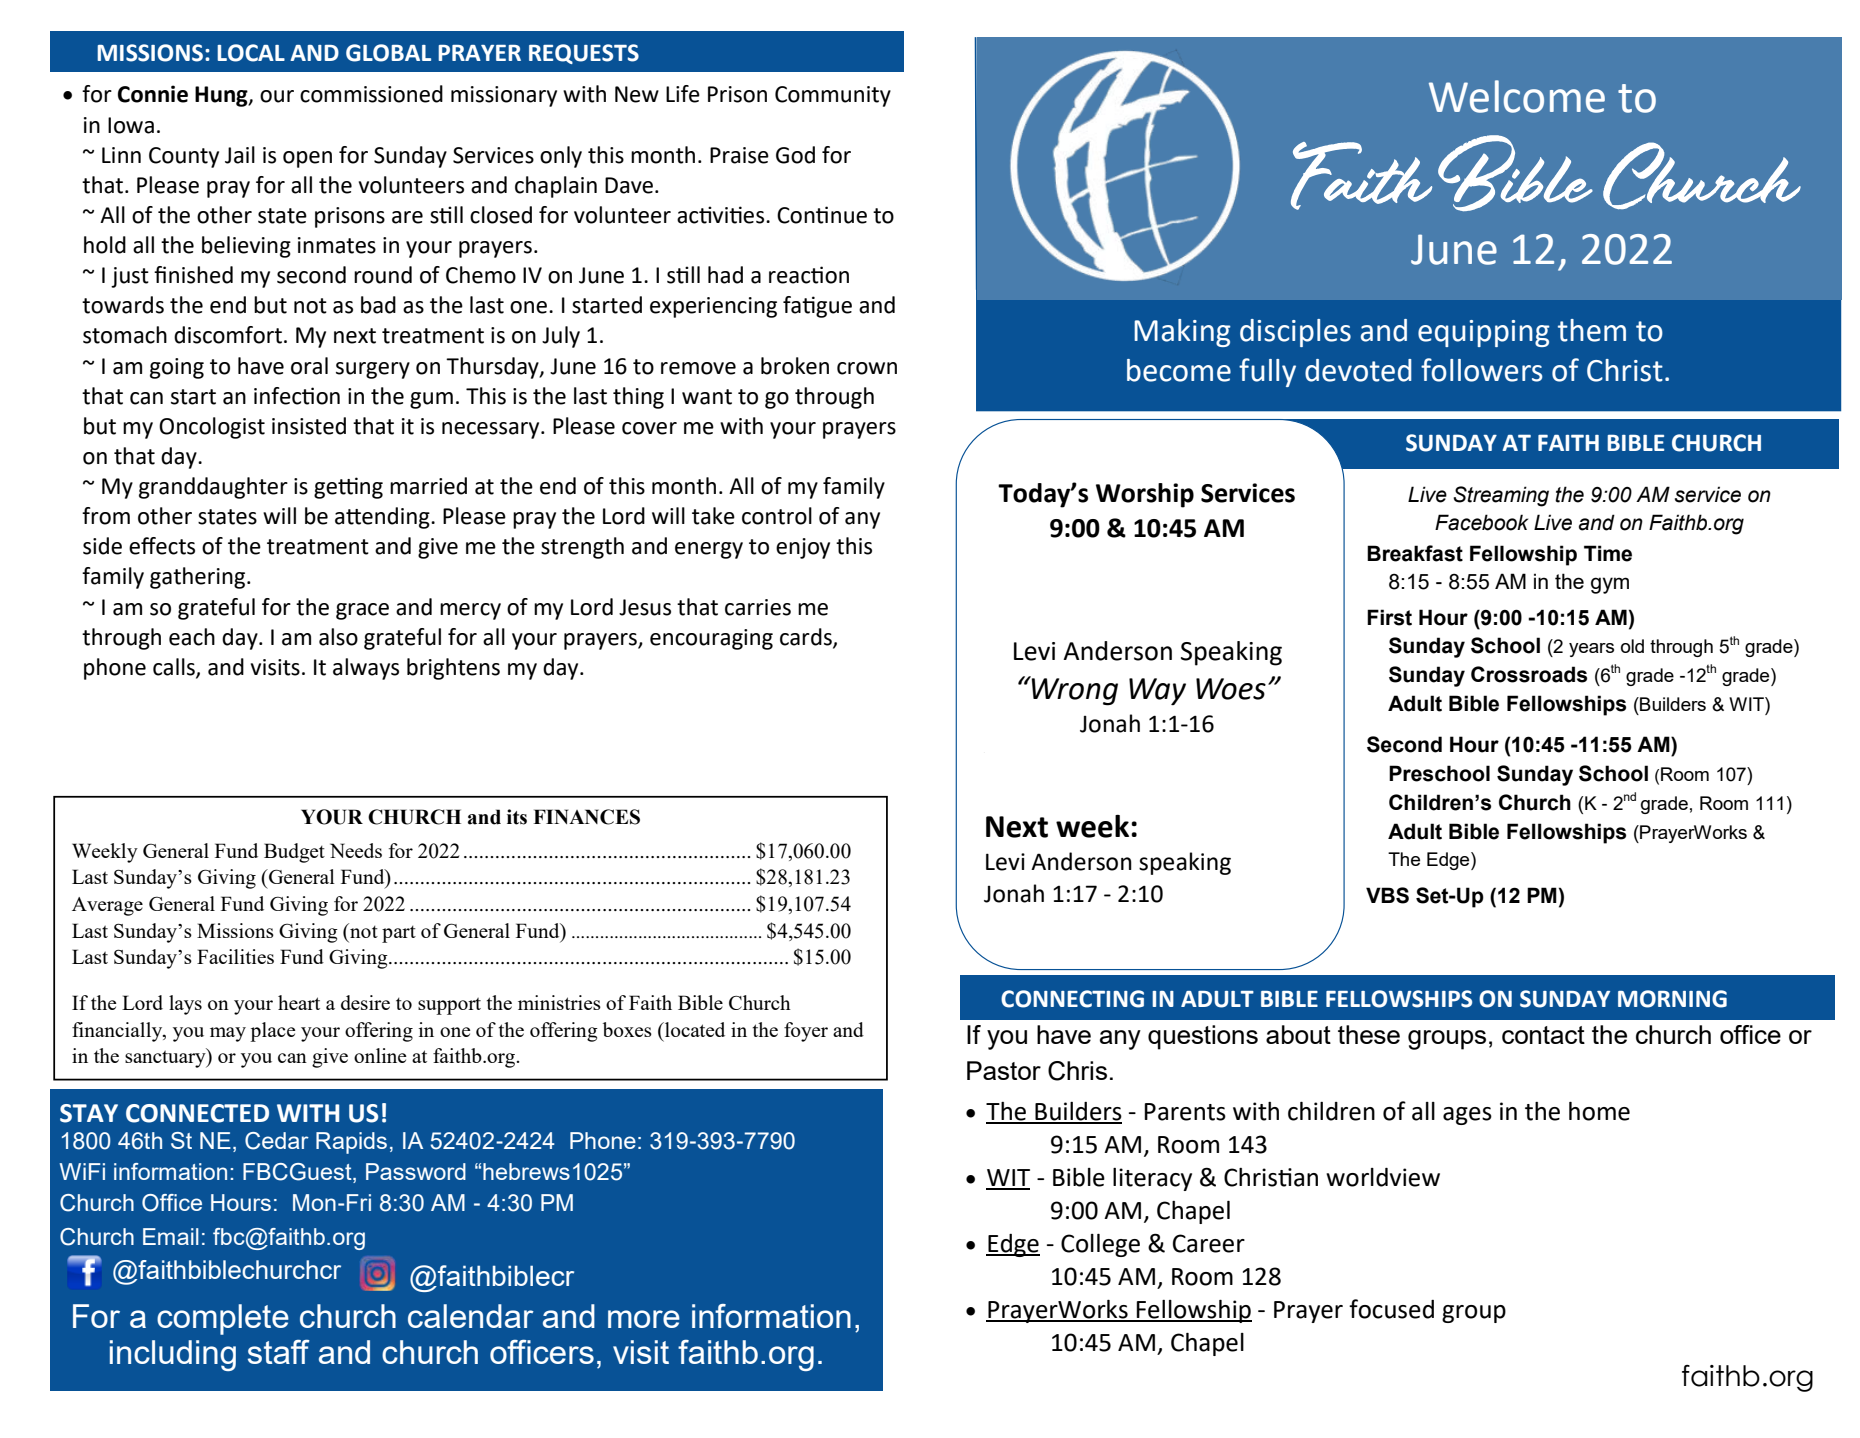 The image size is (1860, 1438). I want to click on more, so click(644, 1319).
